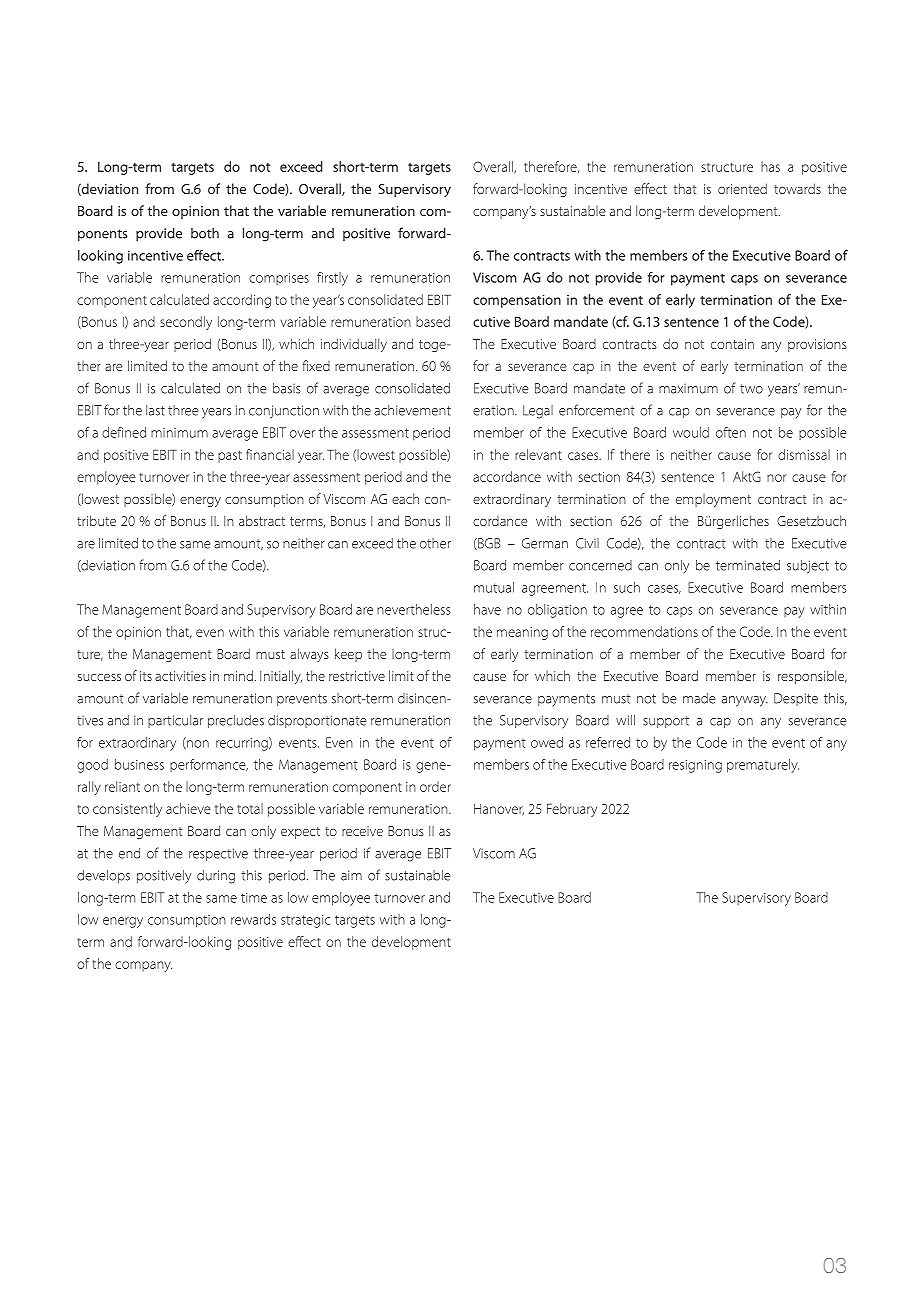 Image resolution: width=924 pixels, height=1308 pixels. Describe the element at coordinates (351, 875) in the document. I see `aim` at that location.
